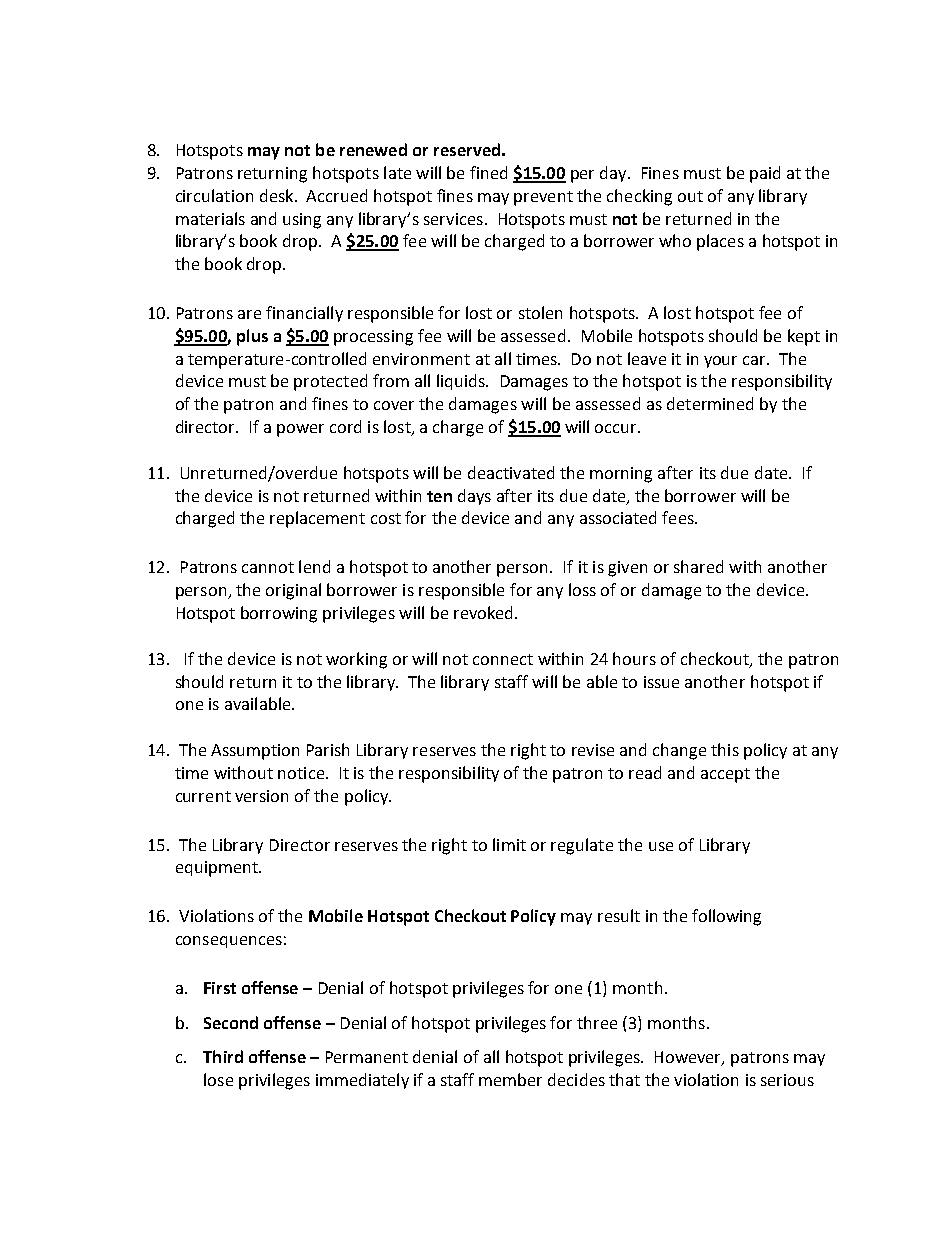  Describe the element at coordinates (787, 1080) in the image. I see `serious` at that location.
